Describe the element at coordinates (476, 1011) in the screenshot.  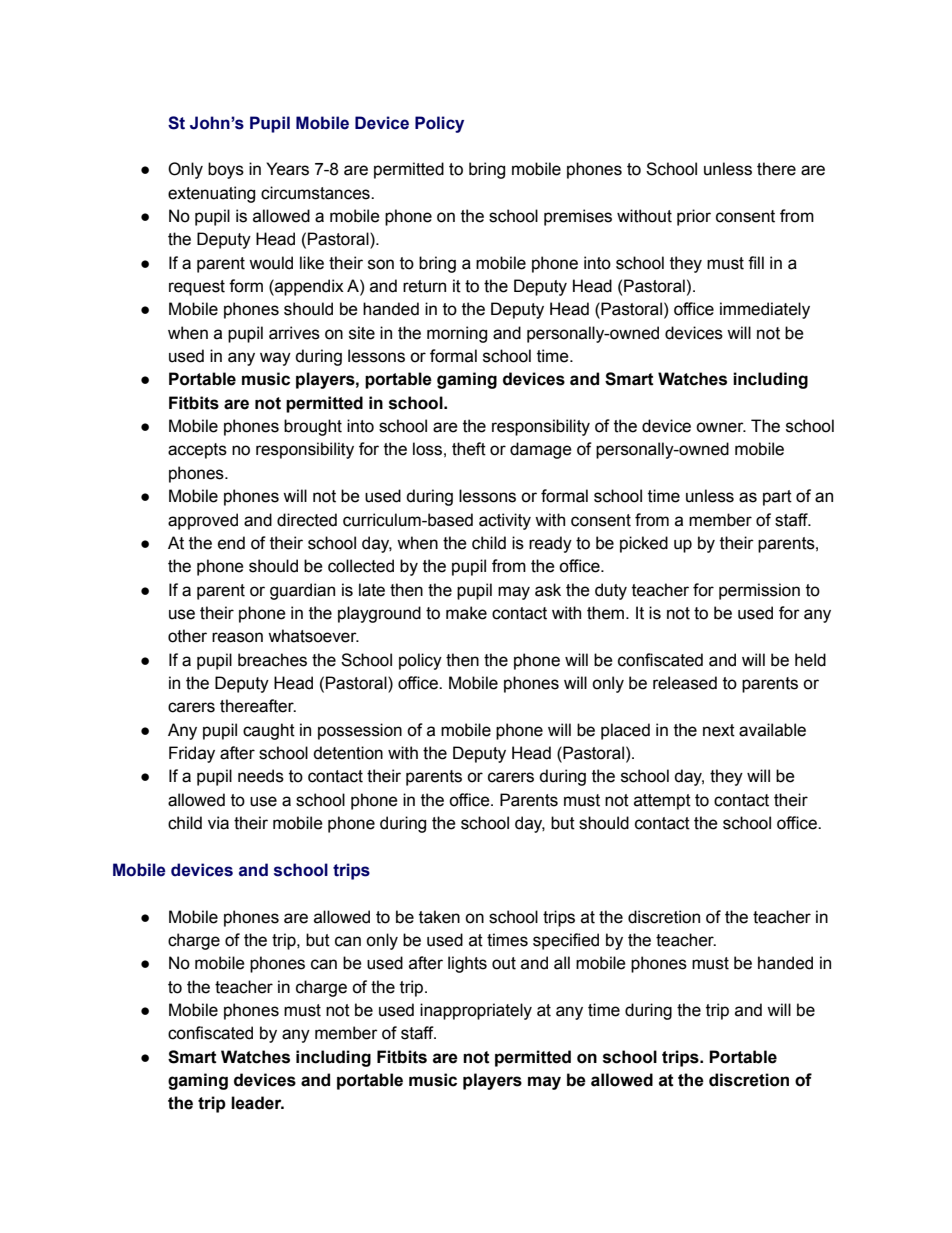
I see `inappropriately` at that location.
